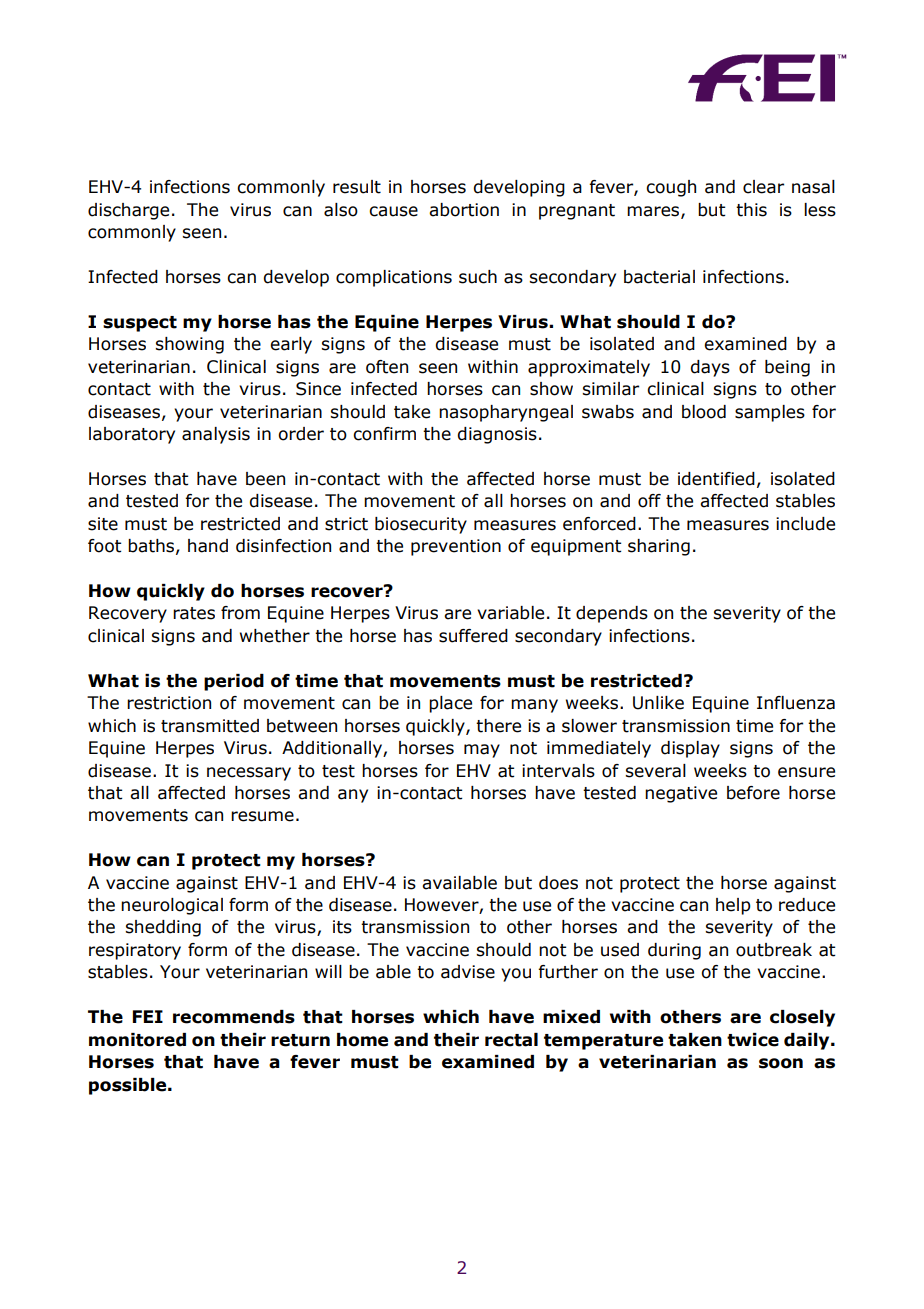 This screenshot has height=1309, width=924. Describe the element at coordinates (128, 211) in the screenshot. I see `discharge` at that location.
